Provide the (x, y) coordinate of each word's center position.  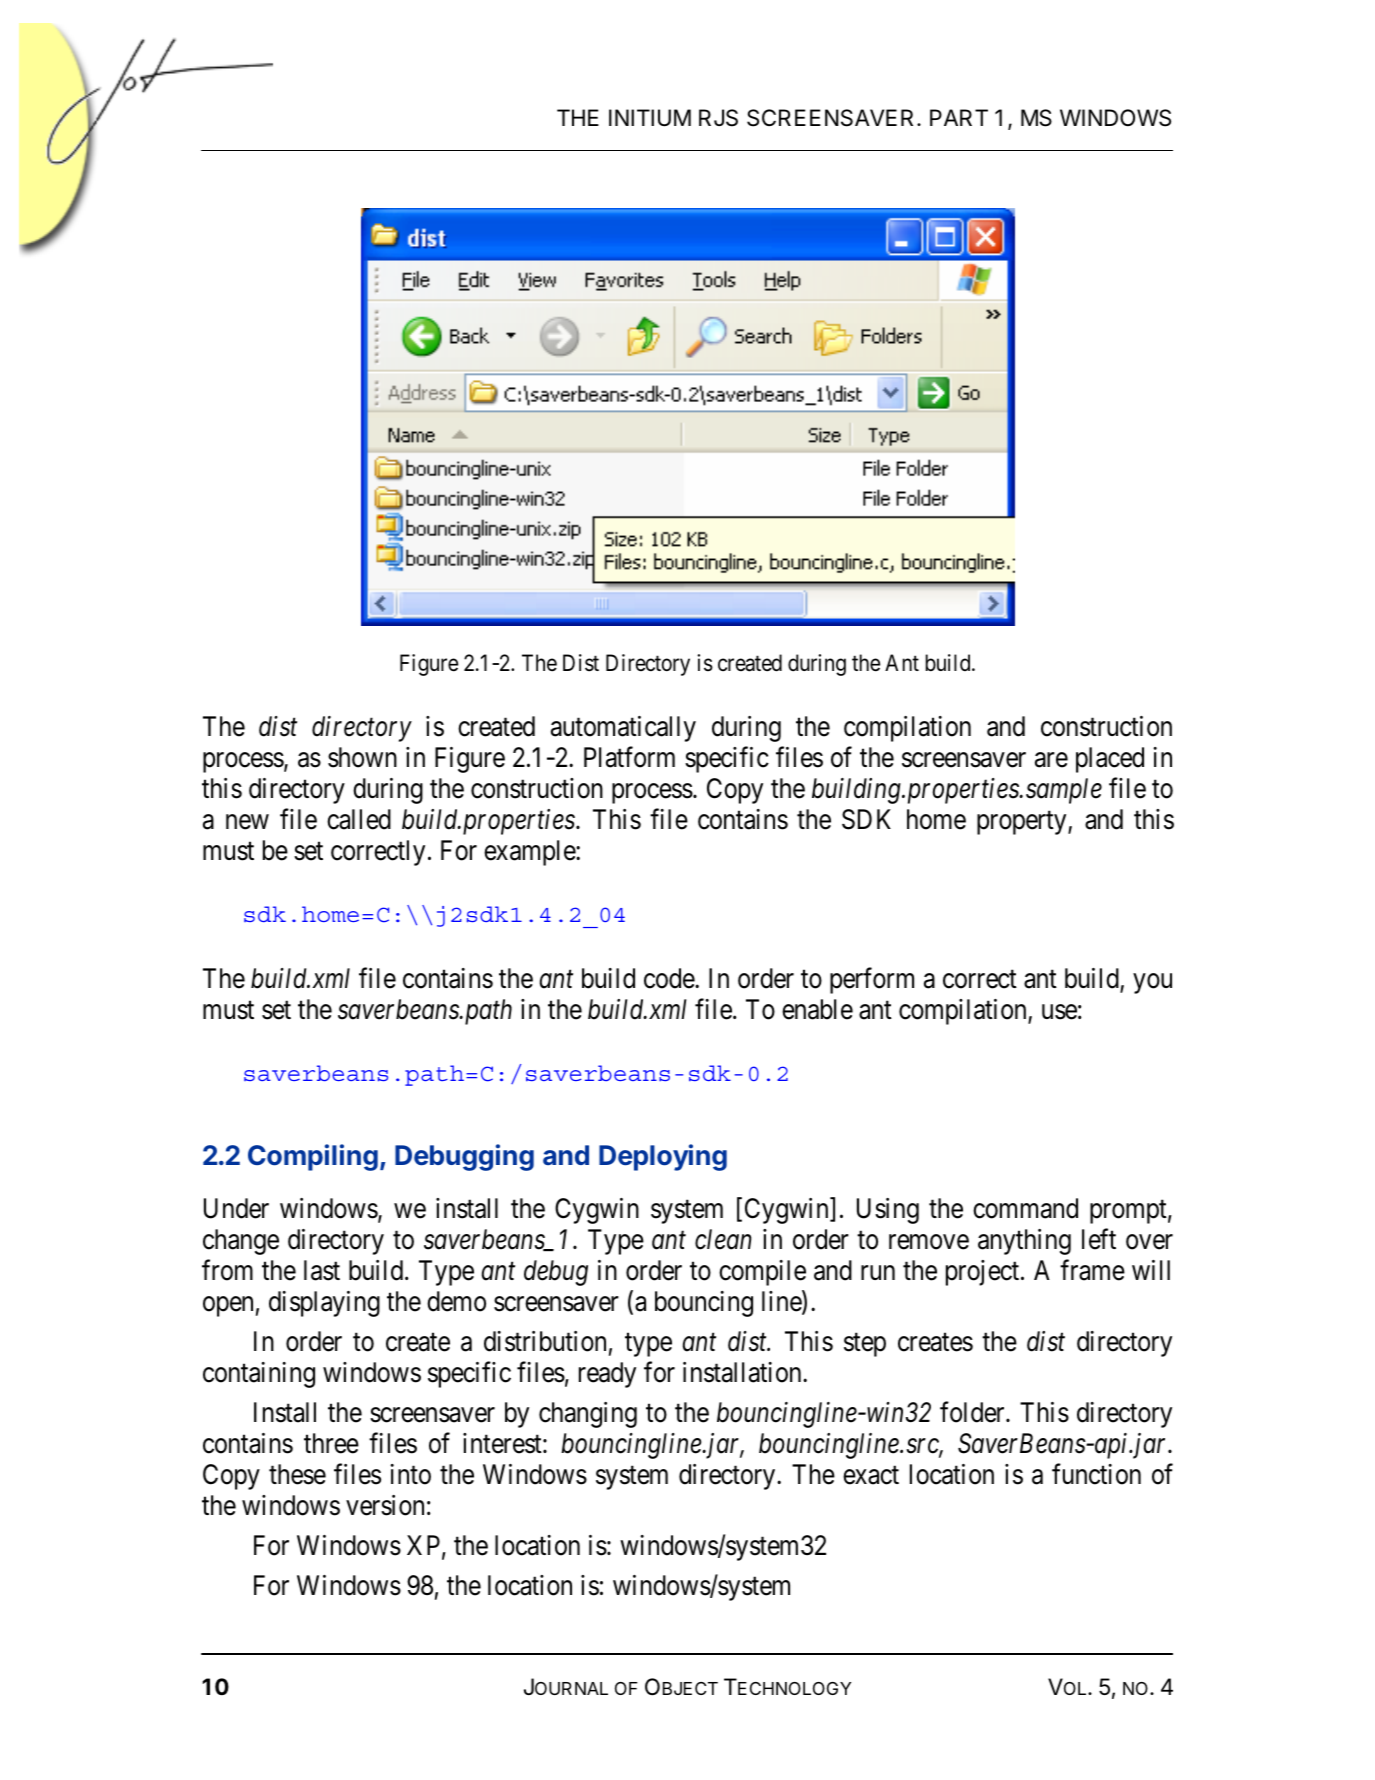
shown (362, 757)
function (1096, 1474)
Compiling (313, 1157)
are (1051, 760)
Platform (629, 757)
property (1023, 823)
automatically (623, 729)
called (359, 819)
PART (959, 117)
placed (1110, 760)
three (331, 1443)
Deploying (663, 1157)
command (1025, 1208)
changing (588, 1415)
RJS (718, 118)
